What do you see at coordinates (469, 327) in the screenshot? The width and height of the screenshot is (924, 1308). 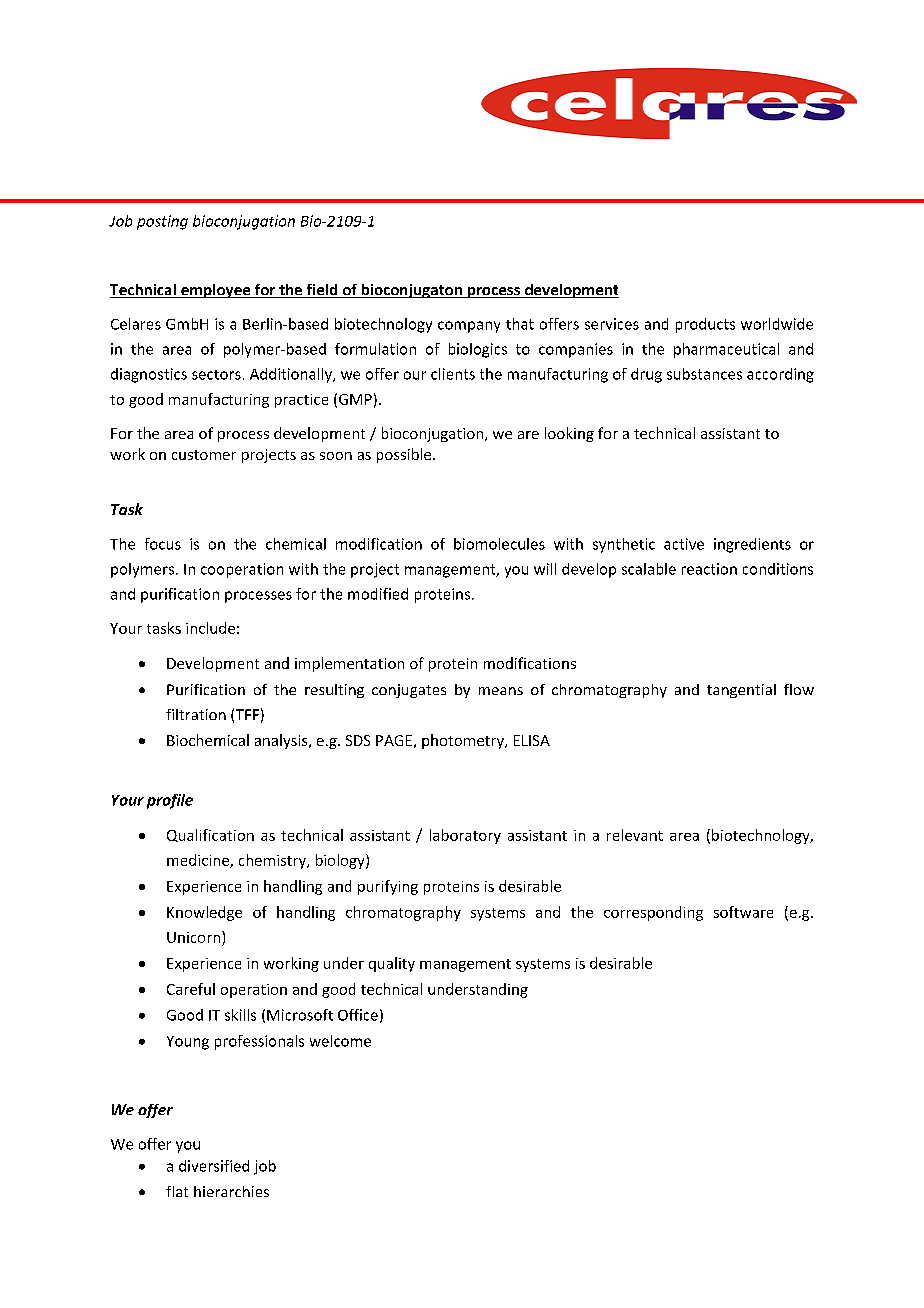 I see `company` at bounding box center [469, 327].
